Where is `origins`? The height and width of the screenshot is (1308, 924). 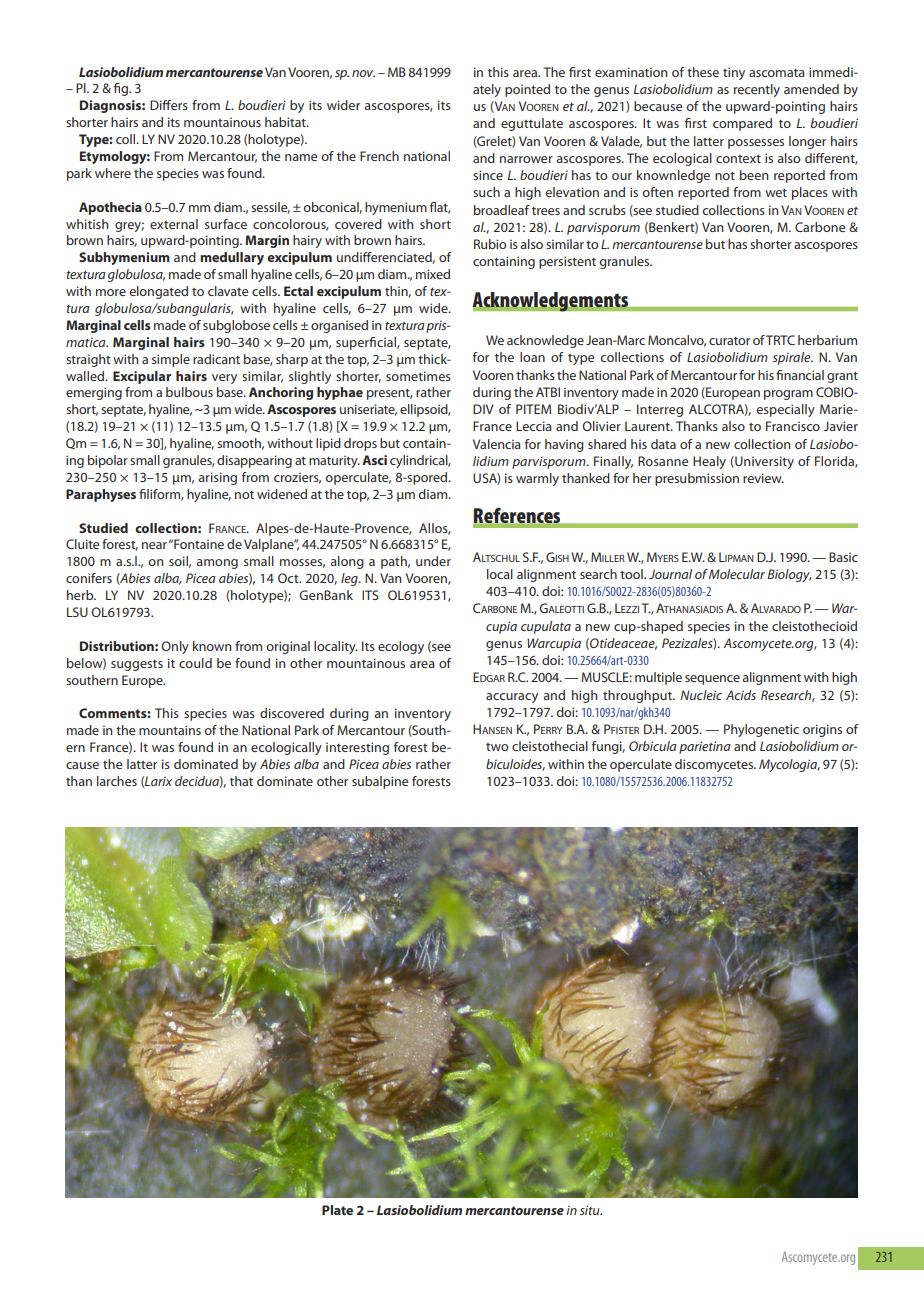 origins is located at coordinates (822, 730).
